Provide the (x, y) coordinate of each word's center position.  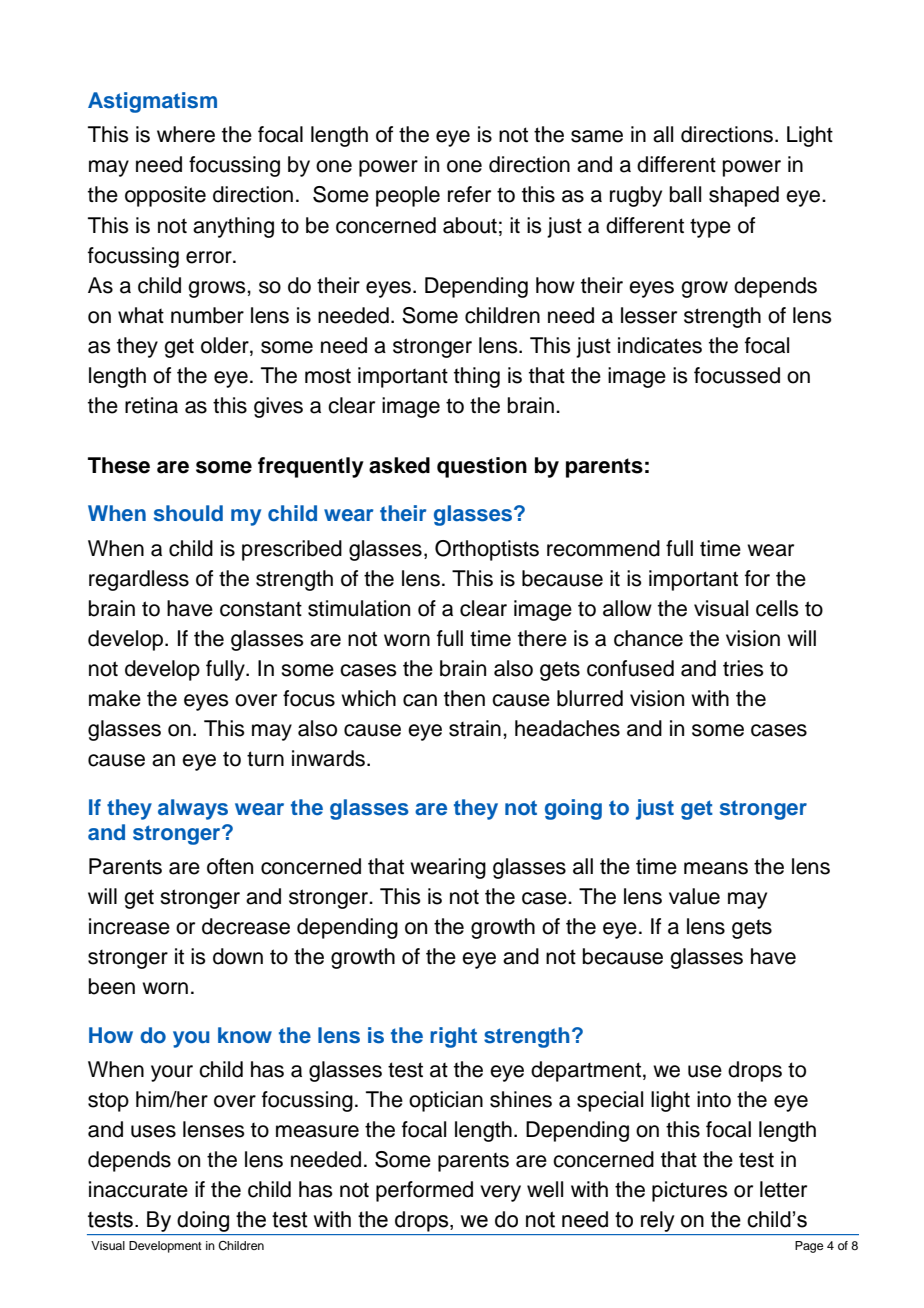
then (464, 698)
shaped (744, 196)
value (694, 896)
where (186, 134)
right (453, 1037)
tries (743, 668)
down (238, 956)
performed (424, 1191)
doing (203, 1221)
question (482, 467)
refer (469, 194)
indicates (660, 345)
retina (151, 405)
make (115, 698)
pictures (690, 1191)
